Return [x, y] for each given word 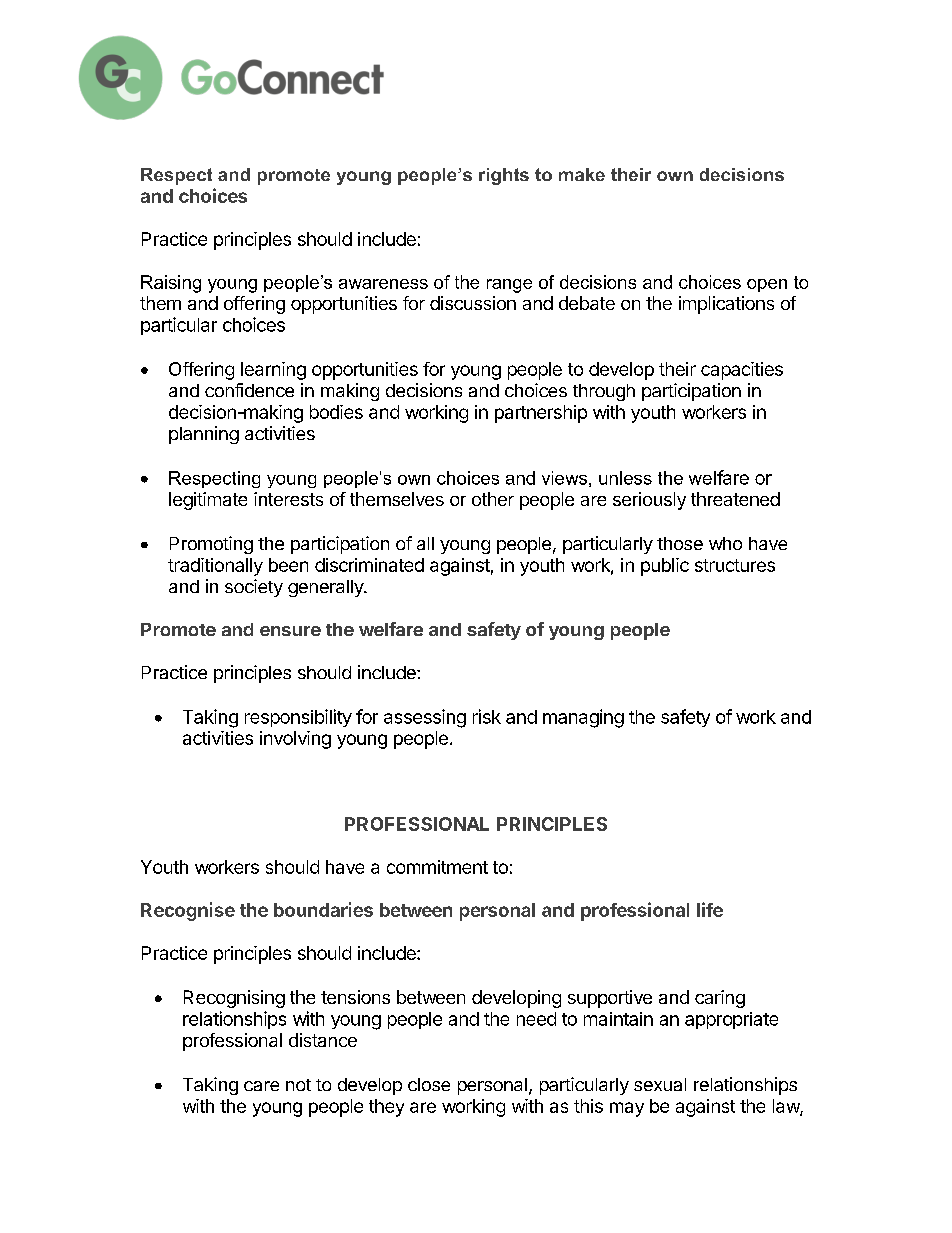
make [582, 174]
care [261, 1086]
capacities [742, 371]
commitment [437, 867]
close [429, 1084]
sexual [660, 1084]
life [710, 909]
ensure [290, 631]
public [665, 567]
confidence [249, 390]
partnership [541, 414]
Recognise [188, 911]
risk [487, 716]
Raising [171, 284]
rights [504, 176]
